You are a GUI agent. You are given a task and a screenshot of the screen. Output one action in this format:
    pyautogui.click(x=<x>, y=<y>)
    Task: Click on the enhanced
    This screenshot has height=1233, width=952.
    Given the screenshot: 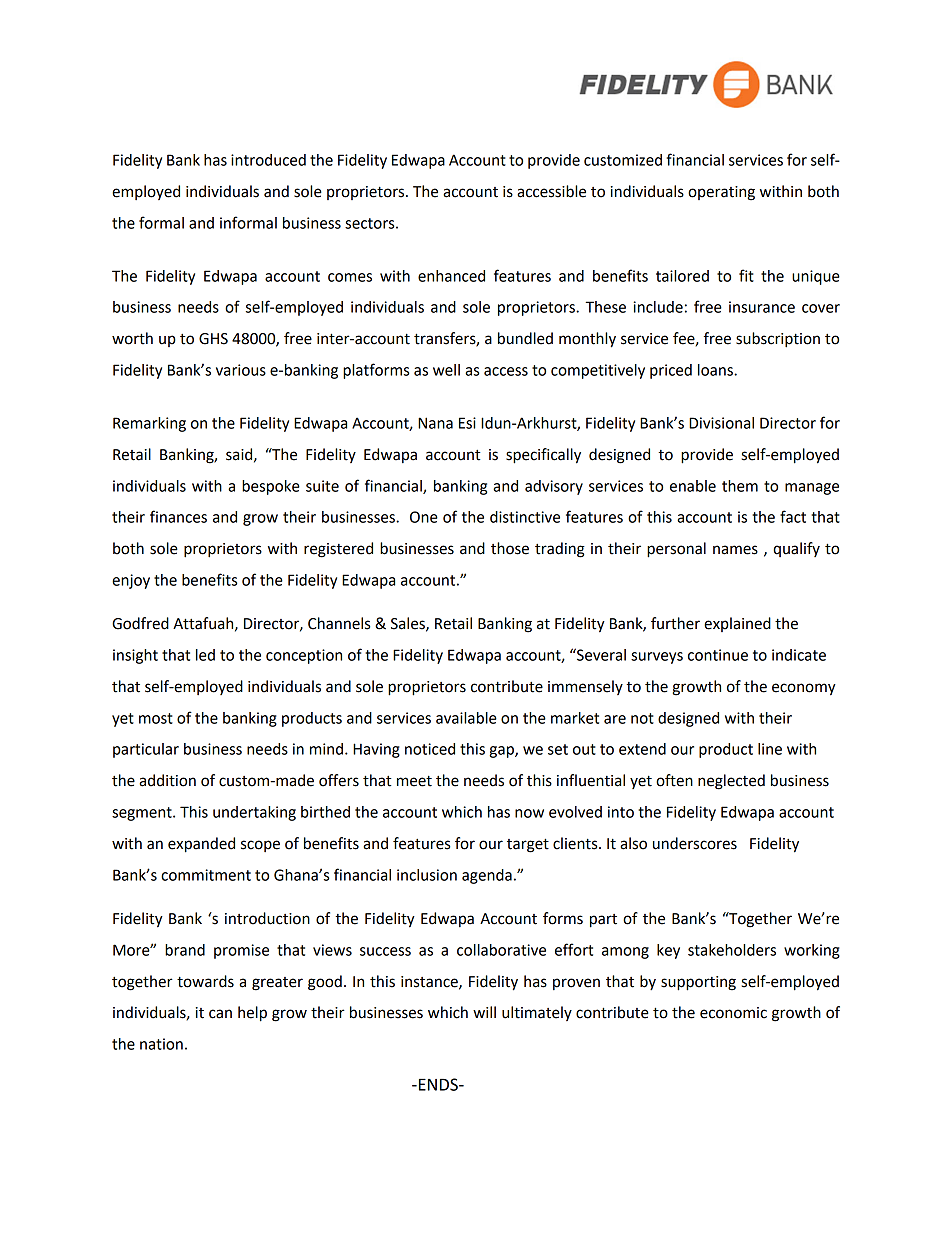 What is the action you would take?
    pyautogui.click(x=451, y=276)
